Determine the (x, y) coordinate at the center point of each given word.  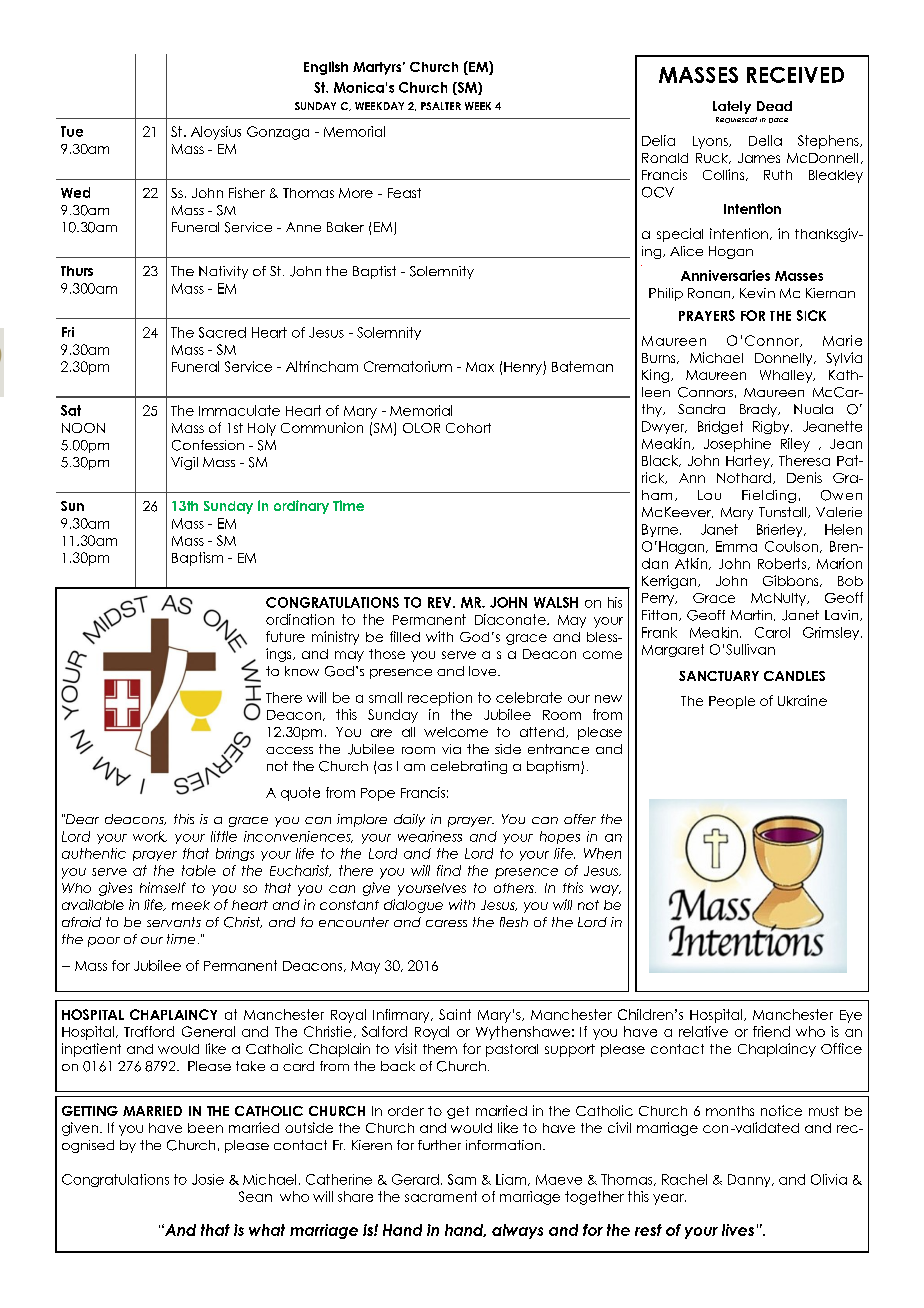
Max (480, 367)
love (484, 671)
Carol (772, 632)
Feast (404, 193)
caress (446, 923)
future (285, 636)
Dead (774, 106)
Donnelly (785, 359)
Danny (750, 1180)
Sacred (222, 332)
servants (174, 922)
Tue (72, 131)
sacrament (441, 1196)
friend (771, 1031)
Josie (208, 1179)
